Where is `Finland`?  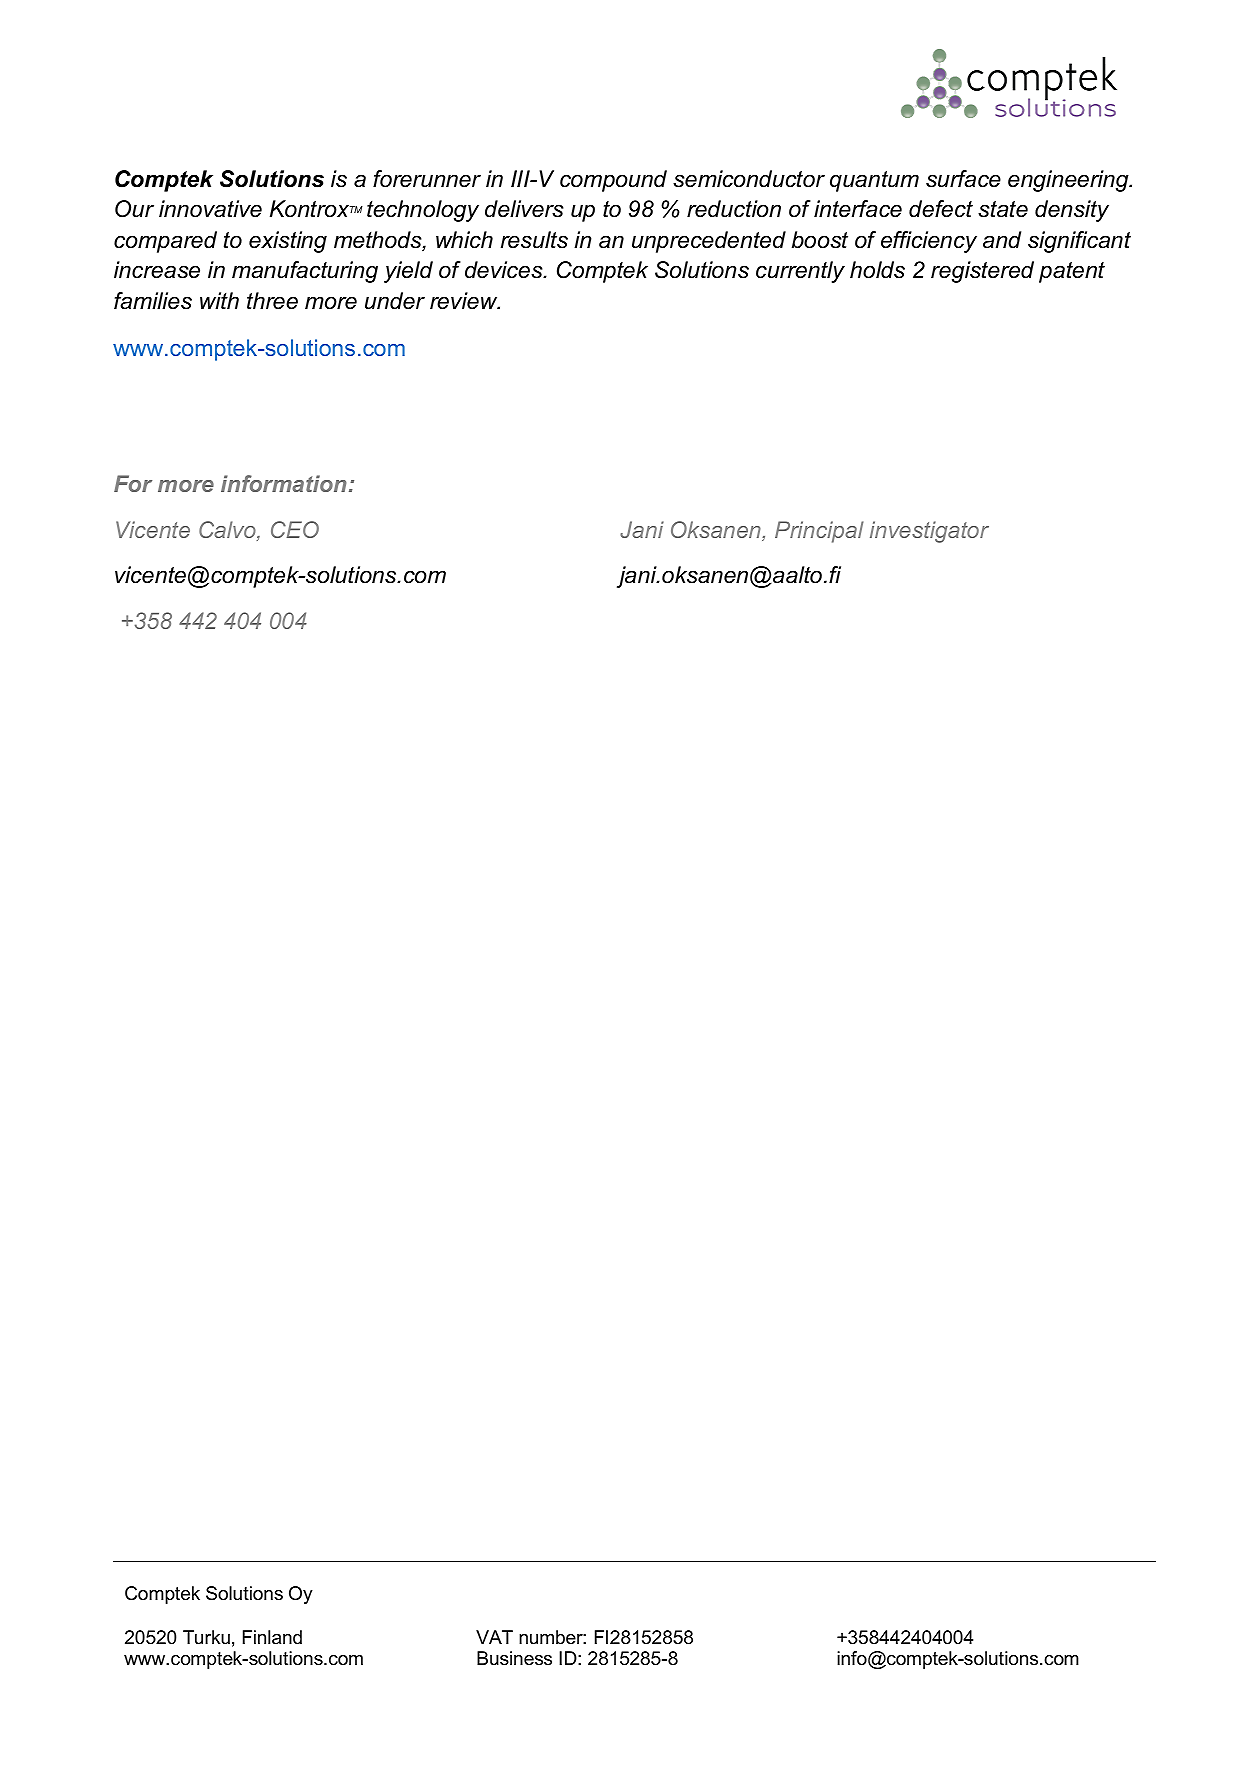 Finland is located at coordinates (272, 1637).
